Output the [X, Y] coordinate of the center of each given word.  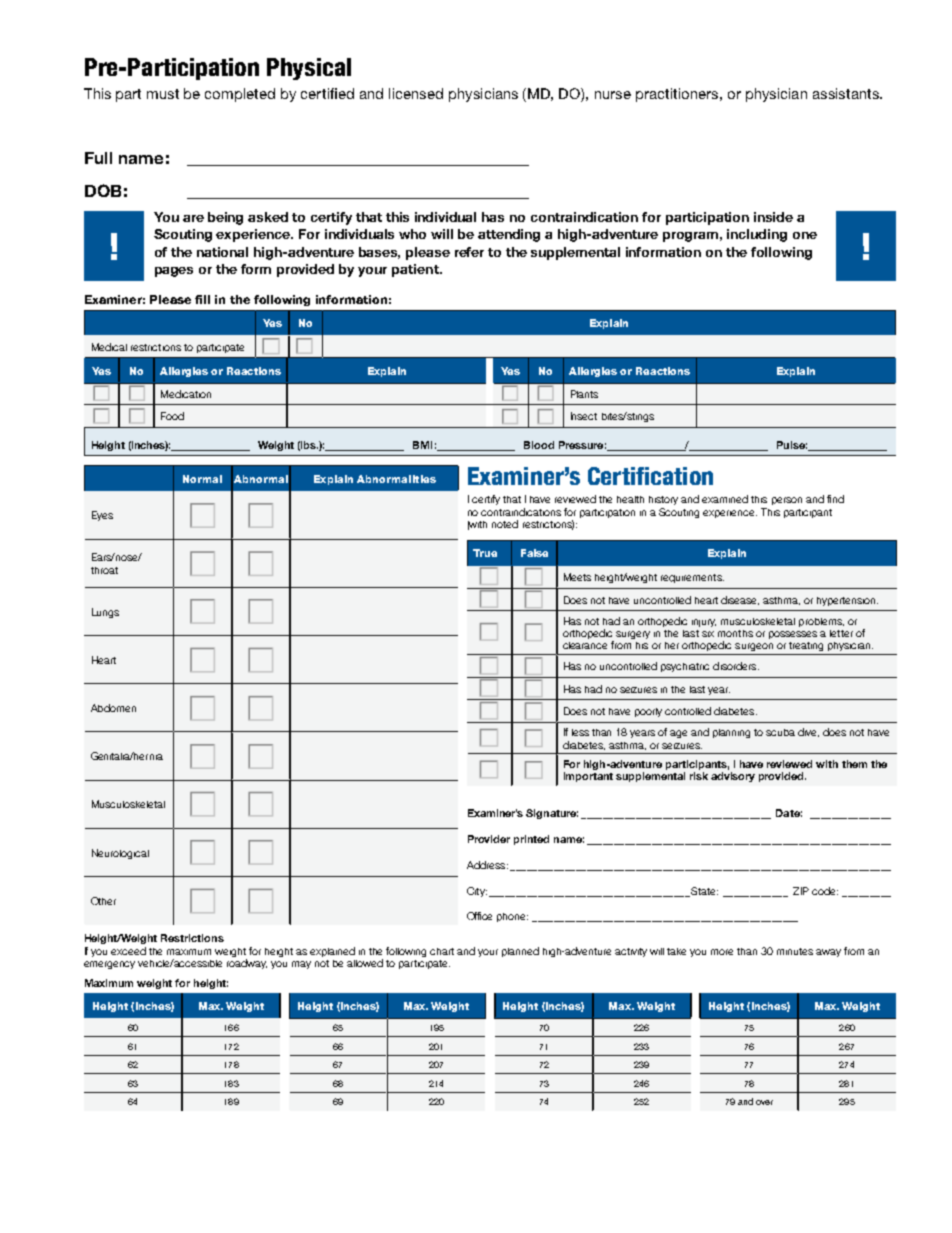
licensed [416, 93]
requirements [692, 578]
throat [104, 570]
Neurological [120, 854]
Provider [489, 839]
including [757, 235]
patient [416, 270]
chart [442, 951]
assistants [847, 93]
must [163, 94]
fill [202, 299]
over [764, 1102]
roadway [247, 964]
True [485, 553]
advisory [733, 777]
